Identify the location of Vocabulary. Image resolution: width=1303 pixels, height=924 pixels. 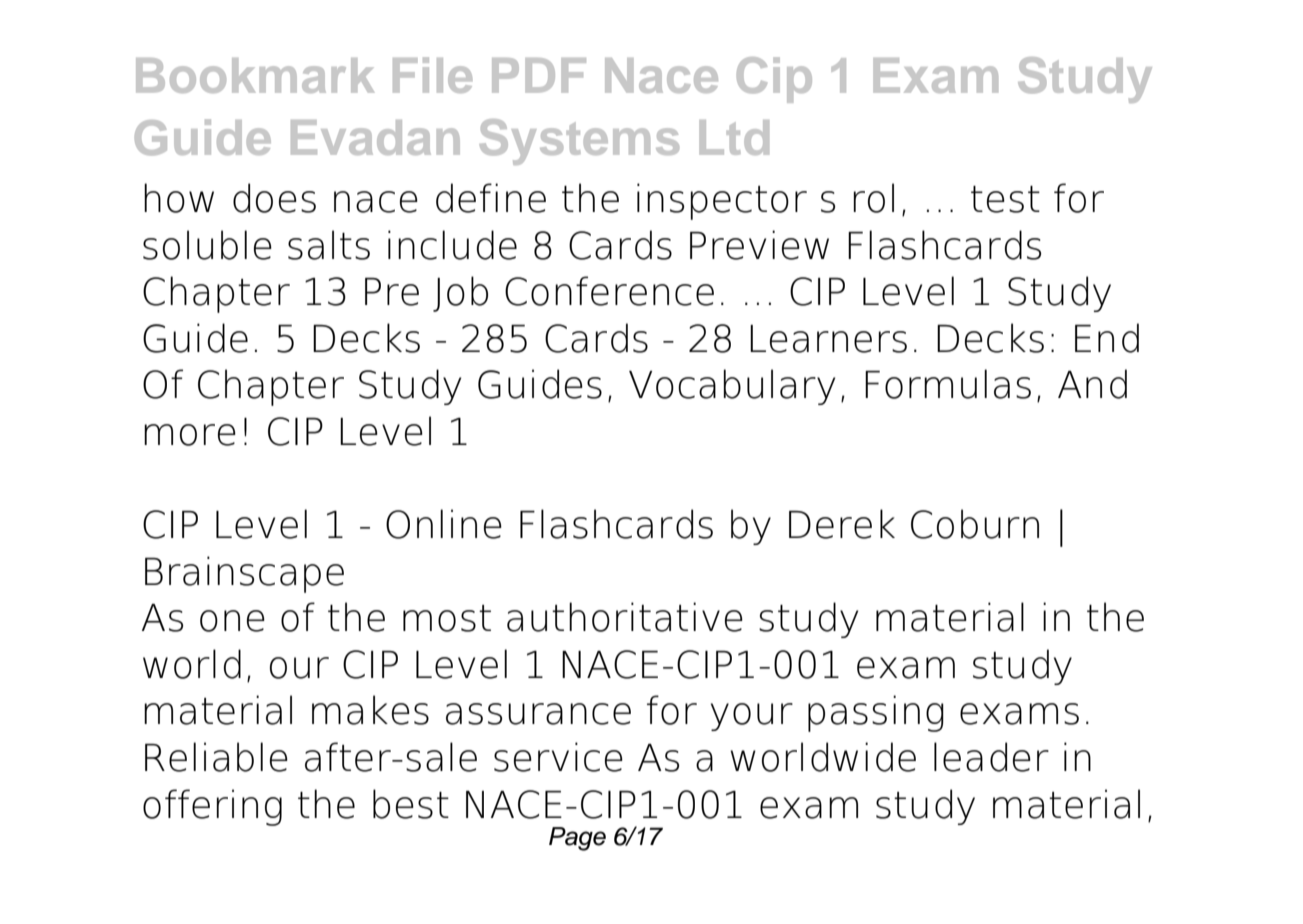
(732, 387).
